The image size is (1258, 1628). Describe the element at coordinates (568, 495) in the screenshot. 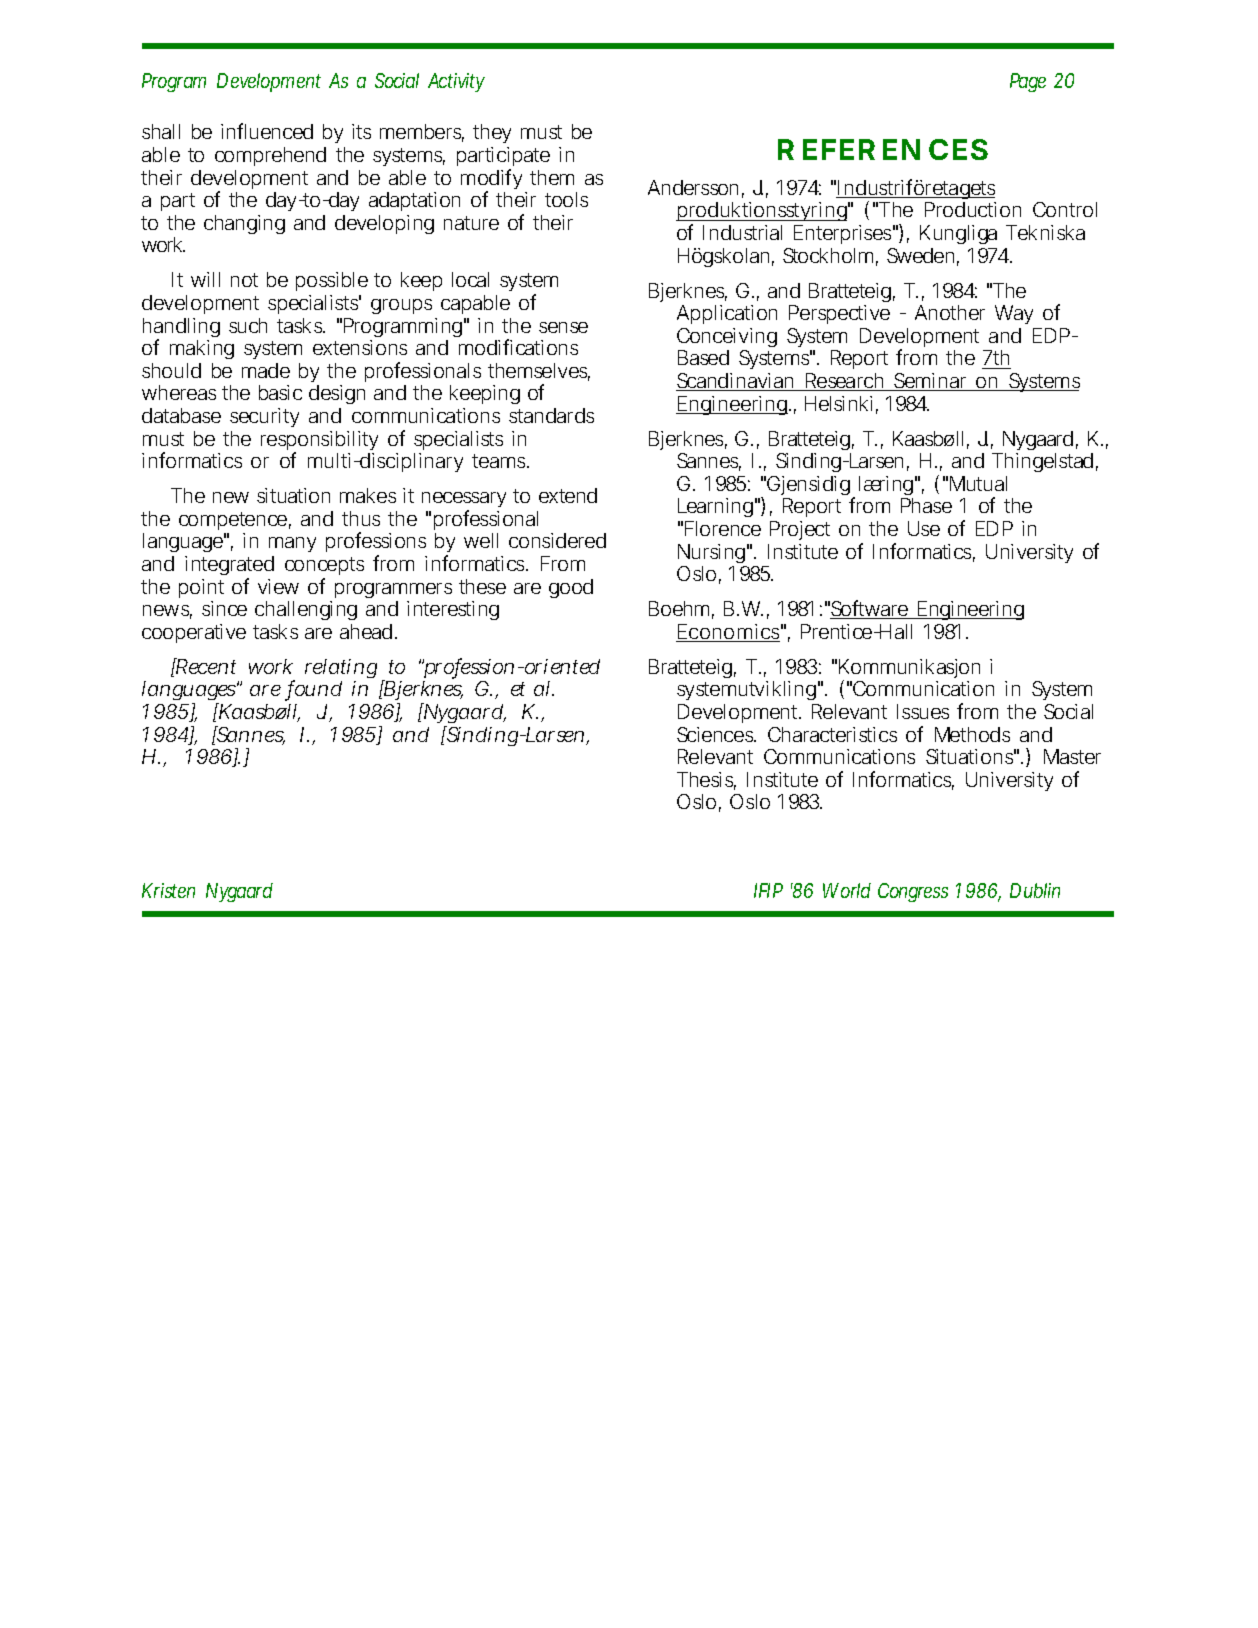

I see `extend` at that location.
